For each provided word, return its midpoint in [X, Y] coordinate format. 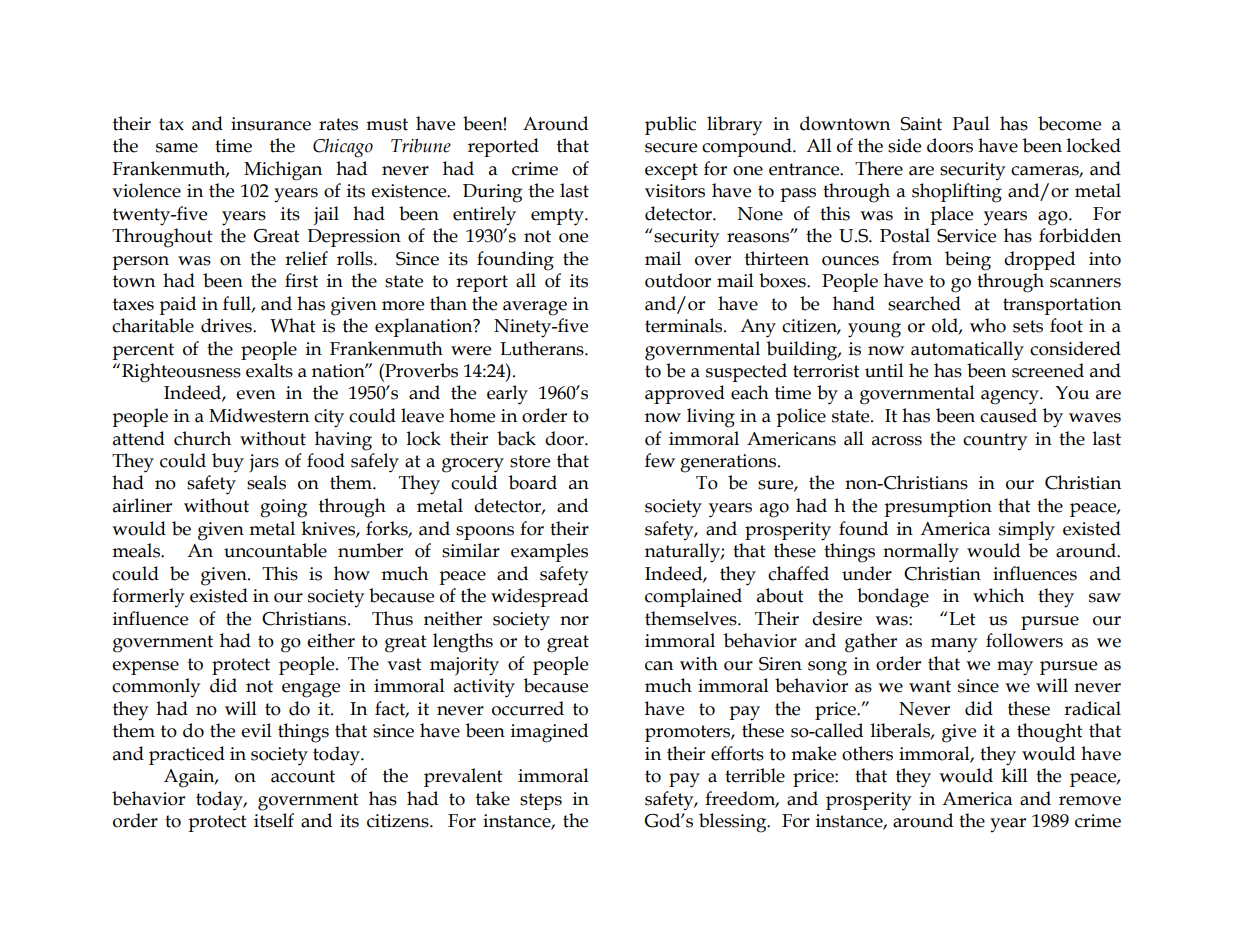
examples [549, 552]
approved [685, 394]
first [301, 280]
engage [311, 690]
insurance [271, 124]
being [968, 261]
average [535, 308]
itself [274, 820]
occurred [528, 708]
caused [1008, 415]
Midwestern [259, 415]
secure [671, 148]
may [1015, 668]
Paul [971, 123]
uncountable [275, 550]
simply [1027, 531]
